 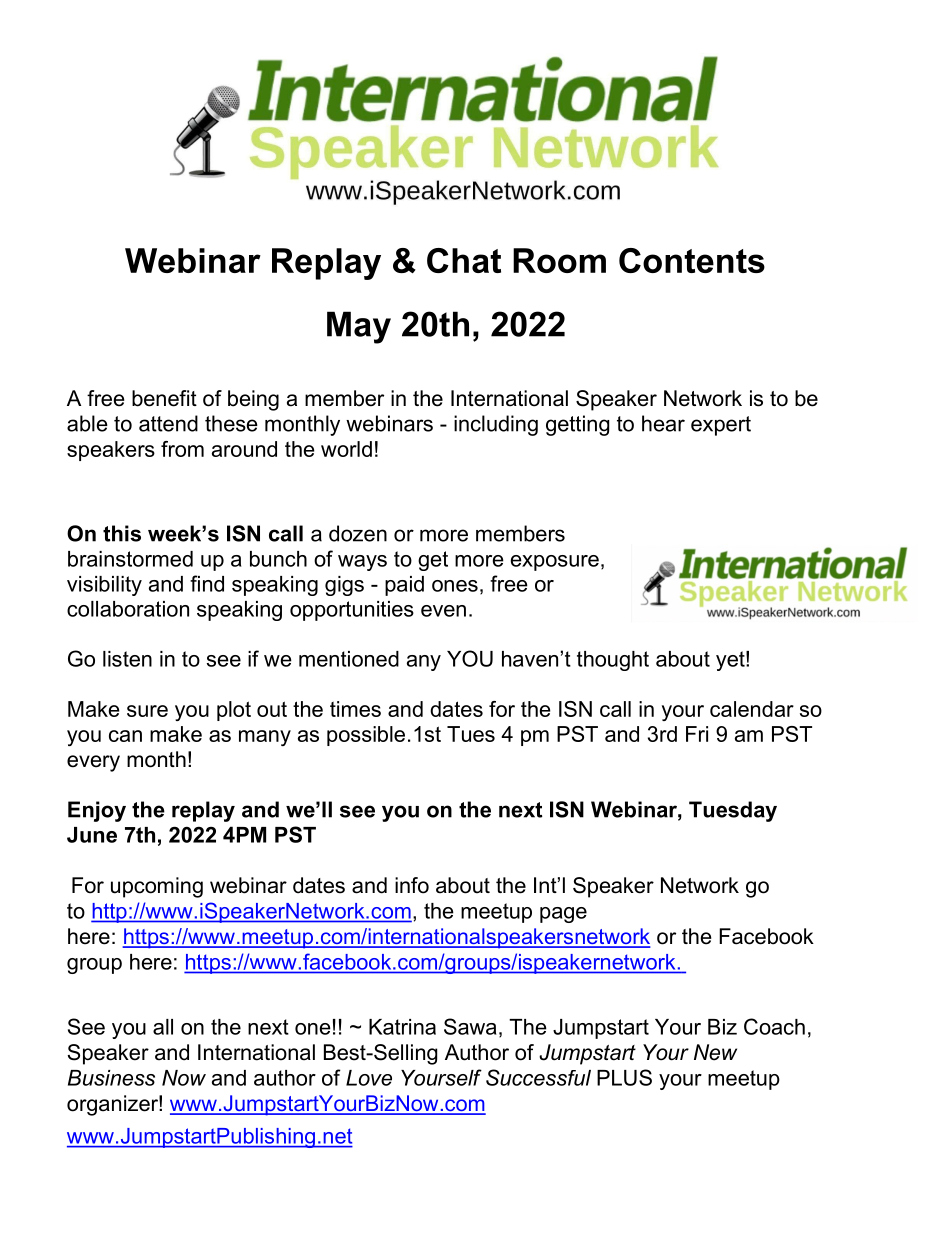 What do you see at coordinates (412, 885) in the screenshot?
I see `info` at bounding box center [412, 885].
